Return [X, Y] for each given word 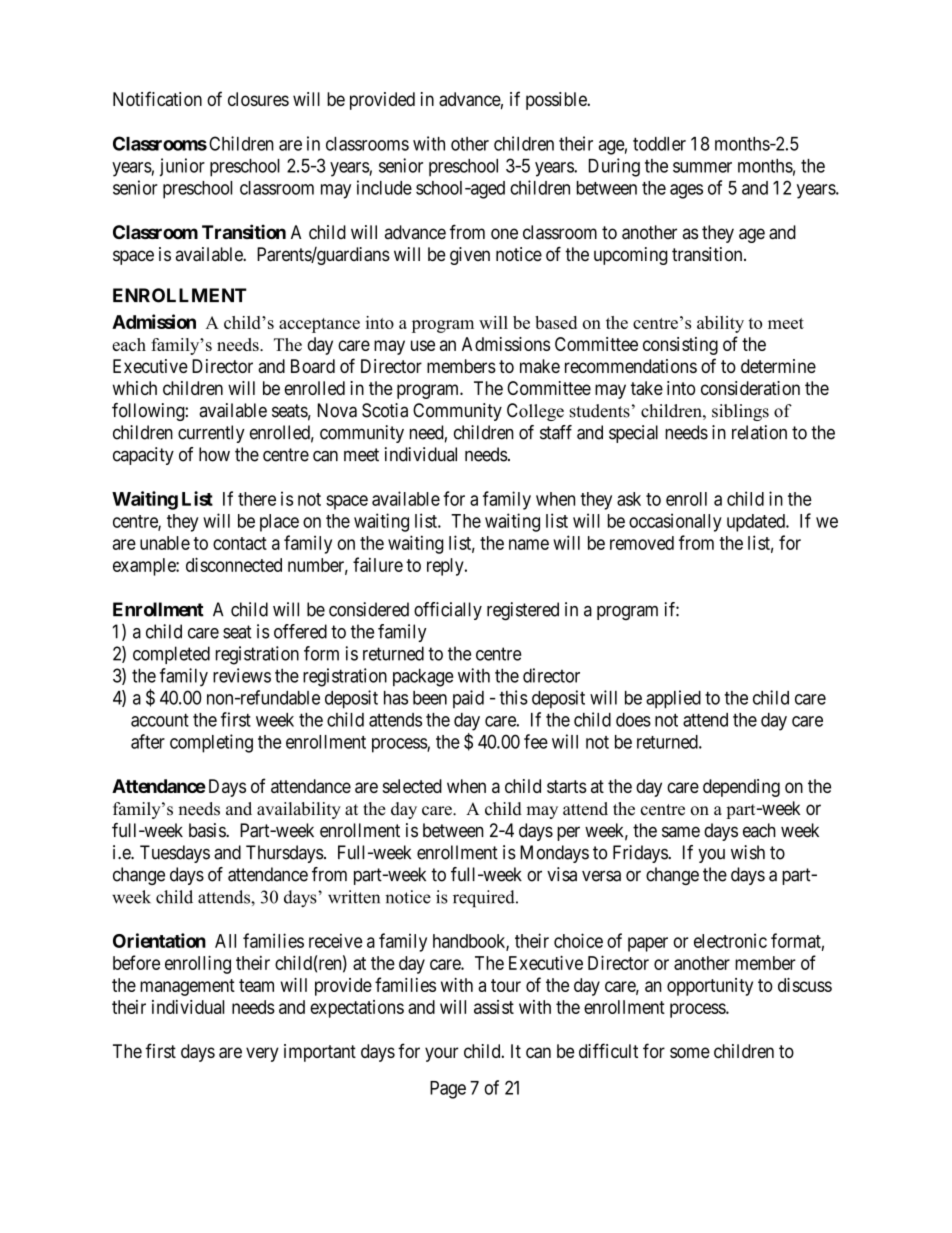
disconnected [234, 564]
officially [448, 611]
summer [702, 167]
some [690, 1052]
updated [757, 523]
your [441, 1054]
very [262, 1054]
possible [557, 101]
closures [258, 99]
